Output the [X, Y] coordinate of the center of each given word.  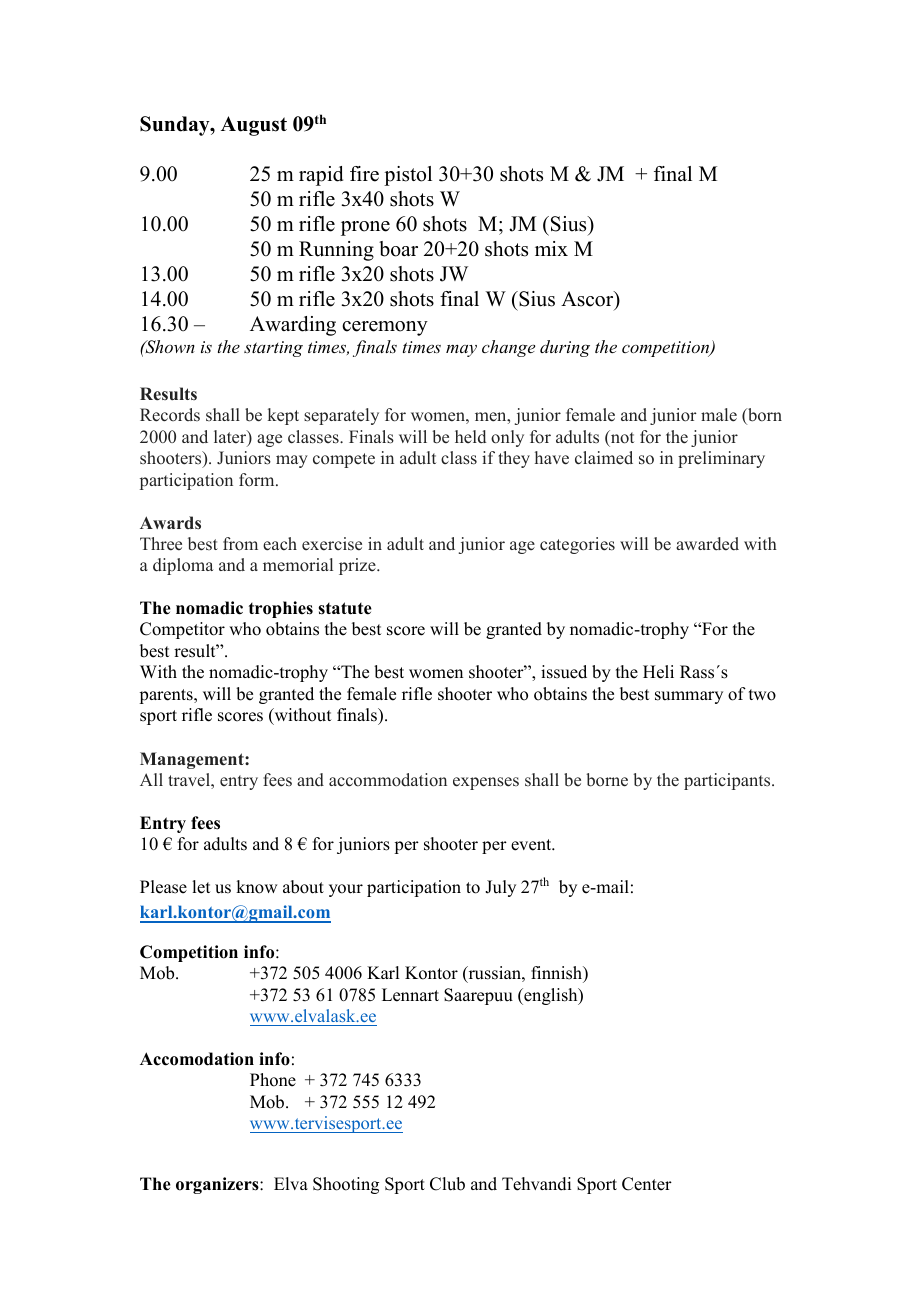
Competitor [182, 630]
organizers [218, 1185]
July [500, 888]
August [254, 126]
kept [283, 416]
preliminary [721, 459]
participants [728, 781]
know [256, 887]
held [470, 437]
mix [551, 248]
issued [564, 672]
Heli [658, 672]
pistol [408, 176]
